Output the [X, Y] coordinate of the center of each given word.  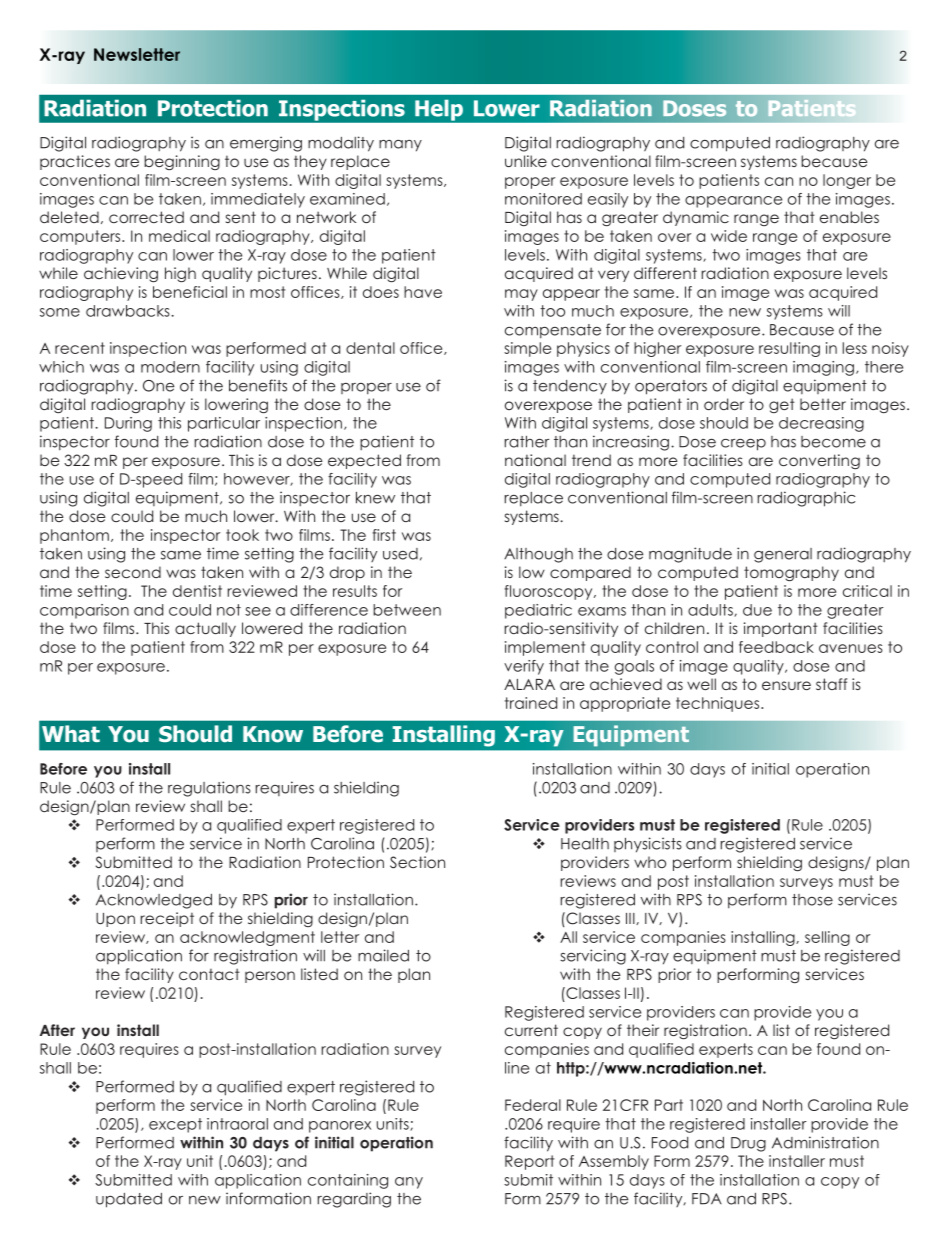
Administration [825, 1142]
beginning [182, 162]
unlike [526, 161]
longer [847, 181]
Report [529, 1162]
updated [129, 1200]
